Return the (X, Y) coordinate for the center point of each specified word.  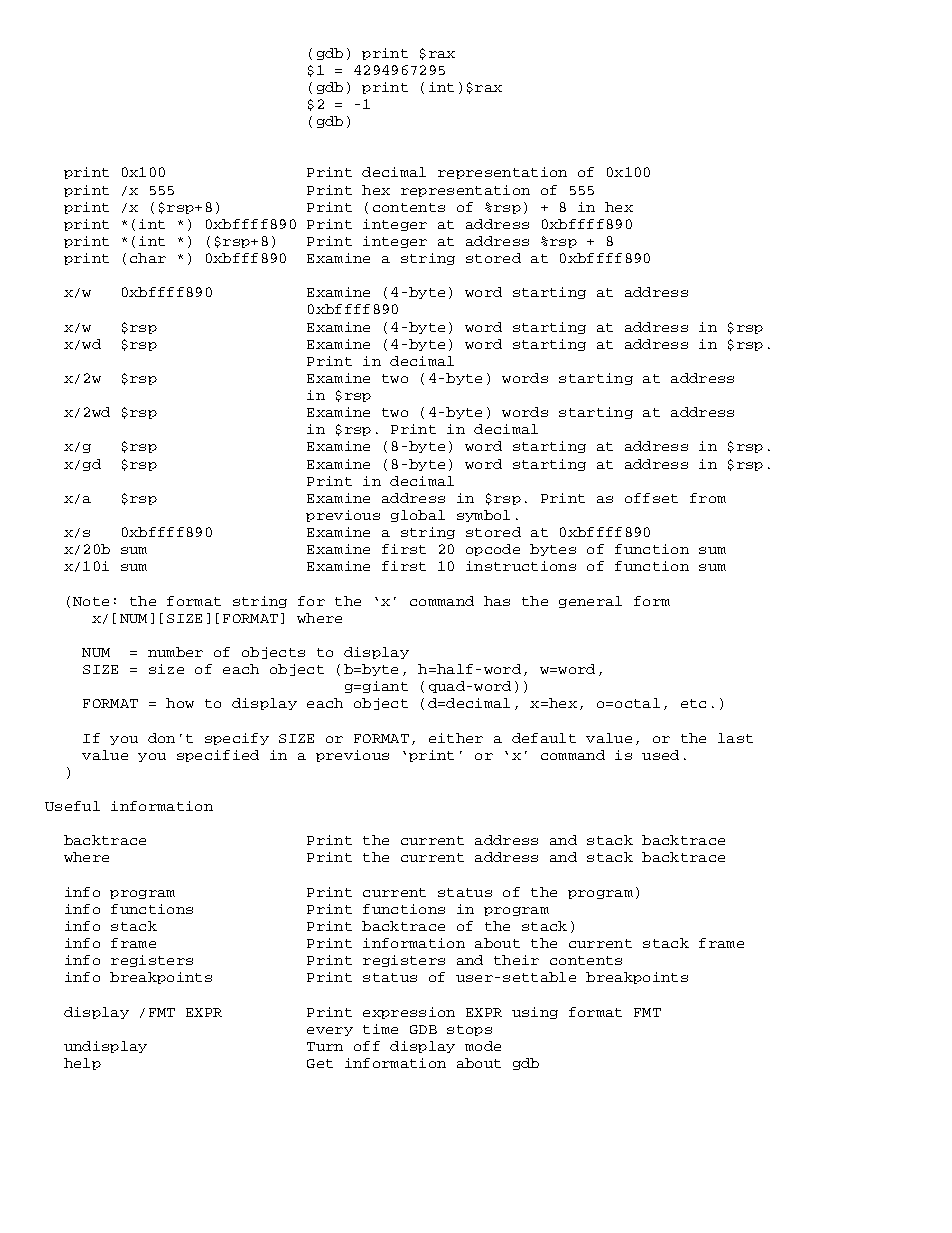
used (660, 755)
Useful (72, 806)
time (380, 1029)
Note (91, 601)
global (418, 516)
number (175, 652)
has (497, 601)
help (82, 1064)
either (456, 738)
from (708, 498)
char (148, 258)
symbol (483, 516)
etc (693, 703)
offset (651, 498)
